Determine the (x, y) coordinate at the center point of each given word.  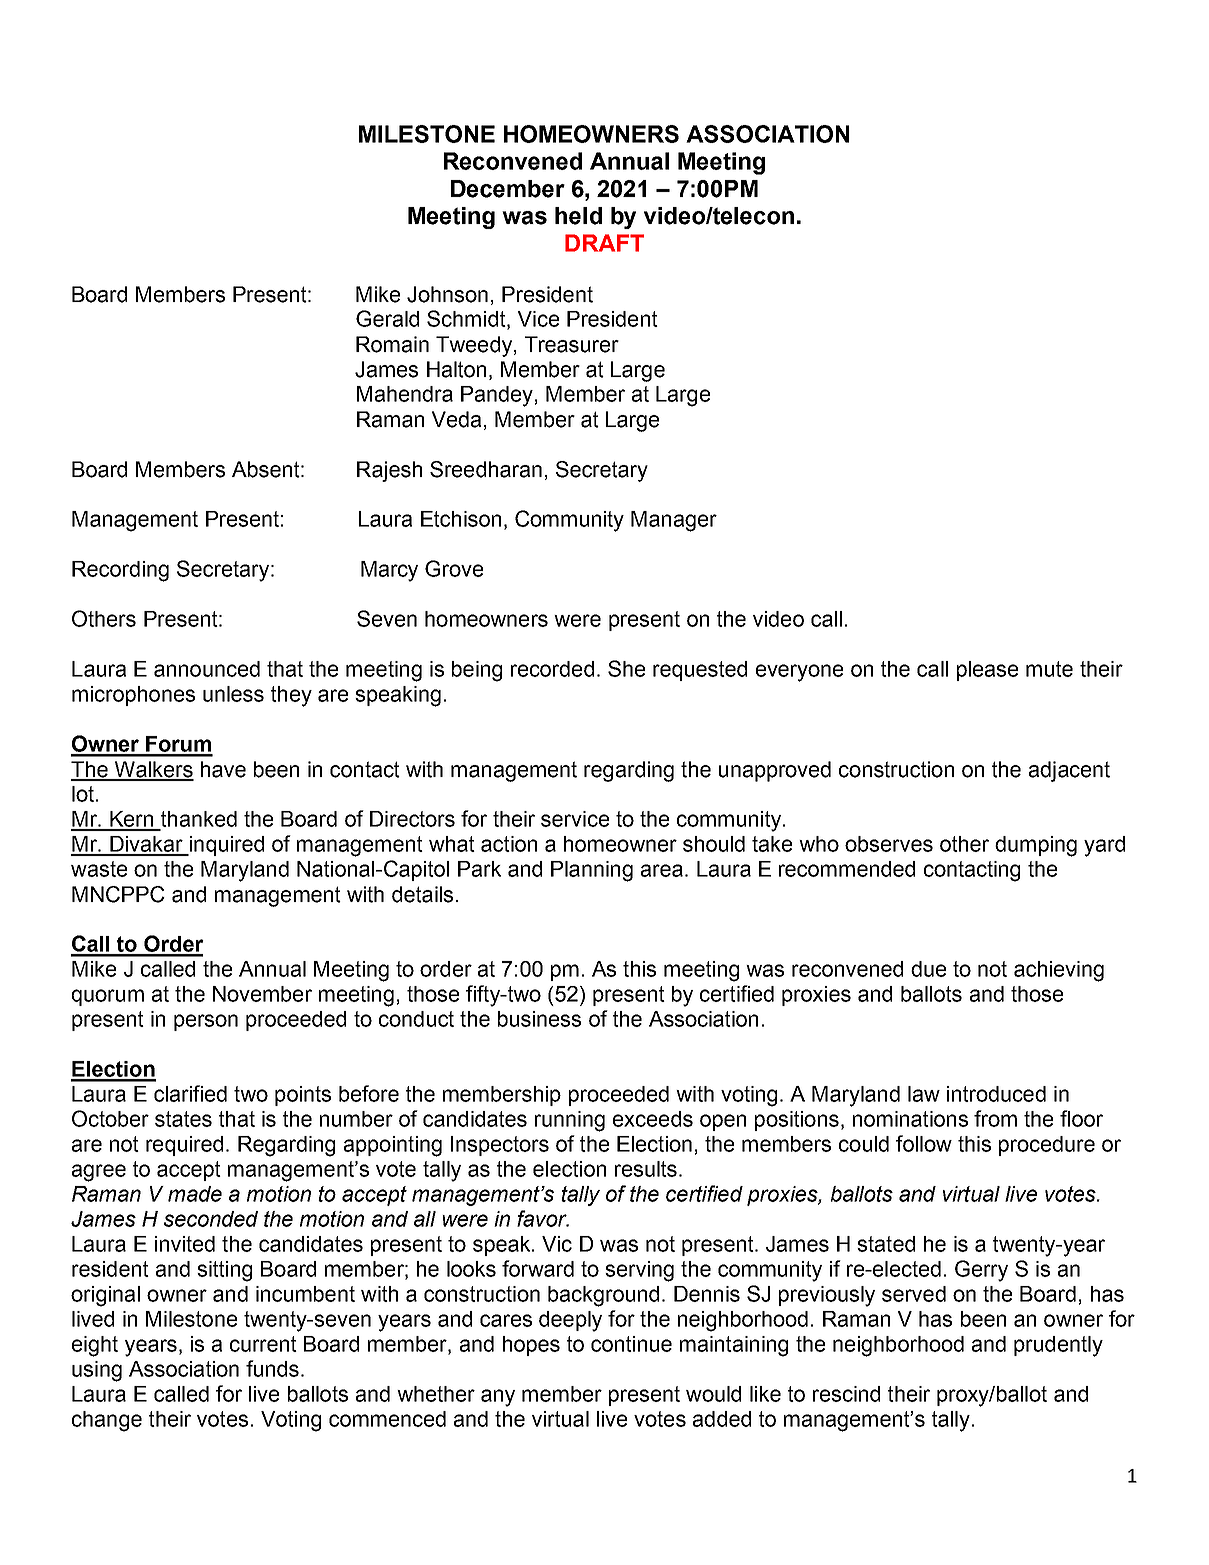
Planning (592, 871)
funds (272, 1368)
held (578, 216)
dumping (1036, 846)
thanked (199, 819)
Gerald (387, 318)
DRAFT (604, 243)
